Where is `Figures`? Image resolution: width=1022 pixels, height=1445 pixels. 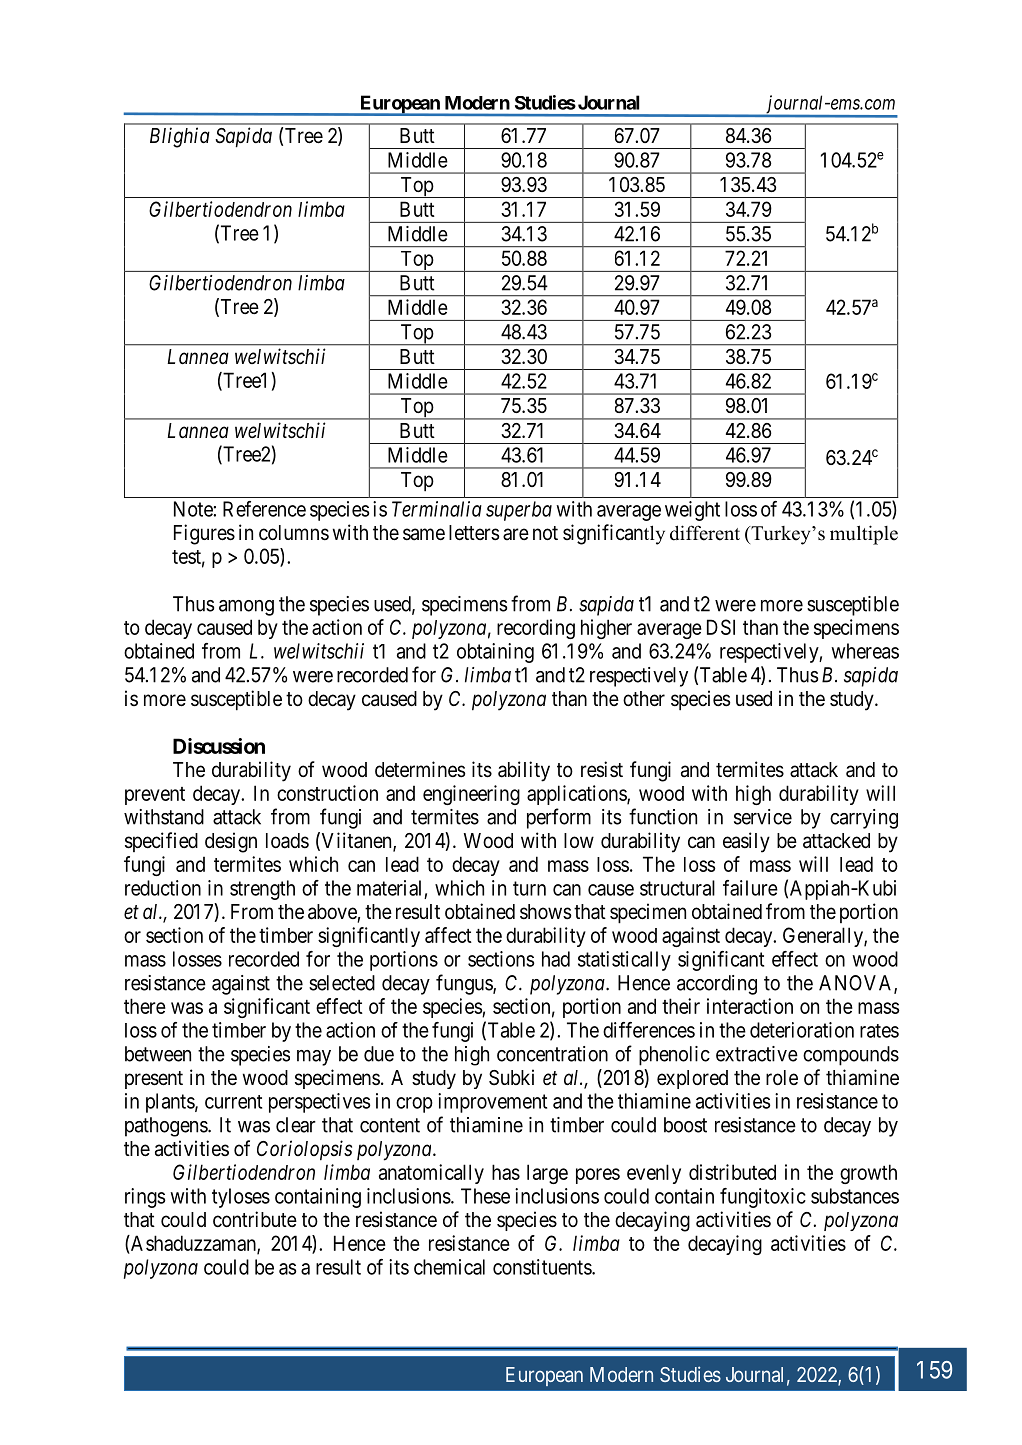 Figures is located at coordinates (204, 534).
